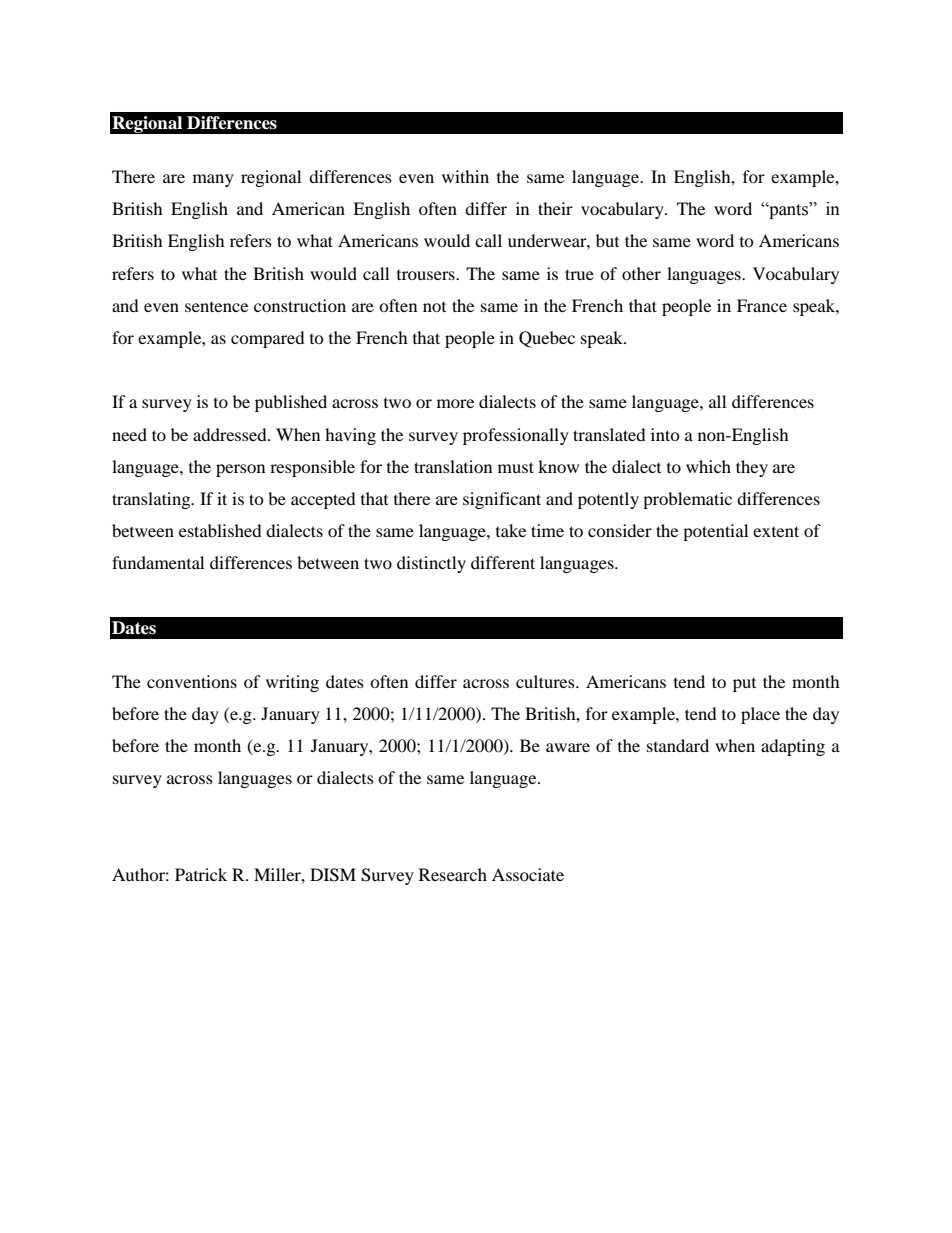 The height and width of the page is (1233, 952). Describe the element at coordinates (455, 403) in the page. I see `more` at that location.
